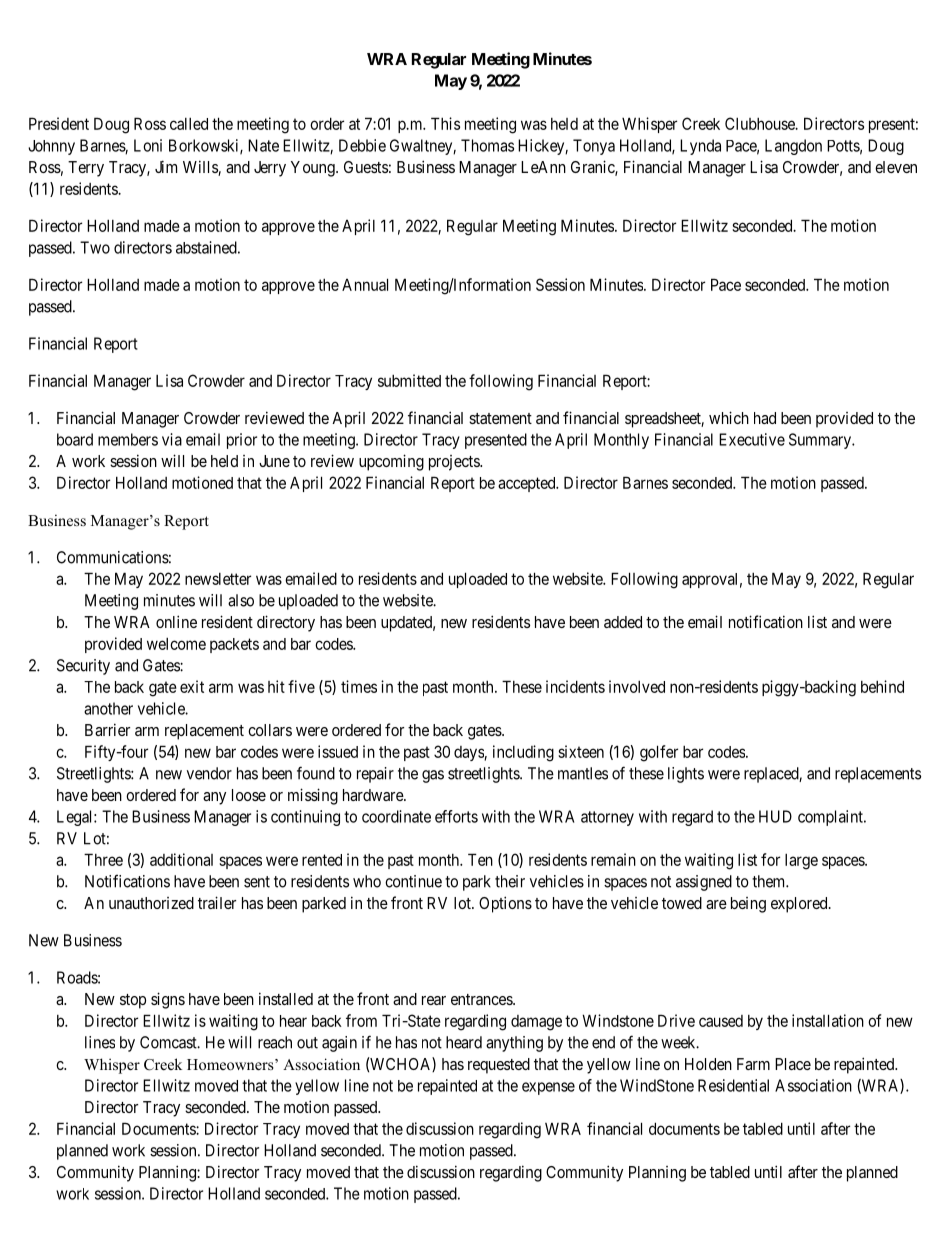  I want to click on Langdon, so click(793, 147).
